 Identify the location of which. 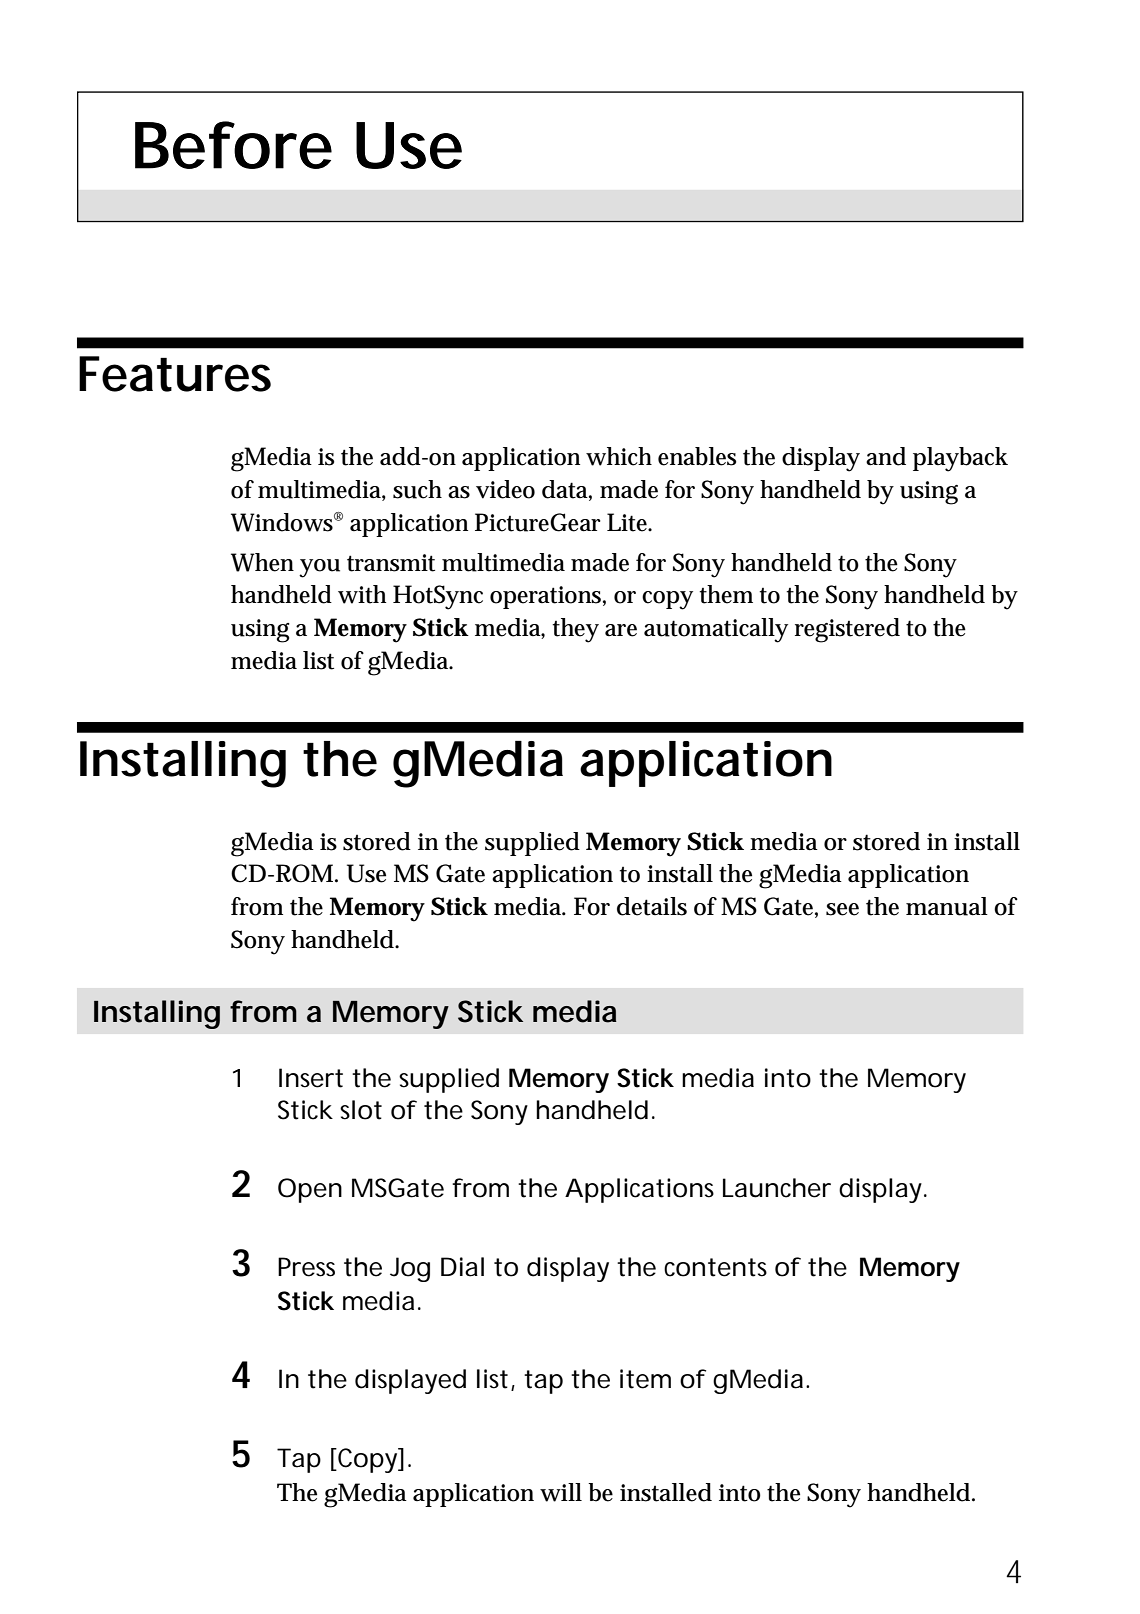
(619, 456).
